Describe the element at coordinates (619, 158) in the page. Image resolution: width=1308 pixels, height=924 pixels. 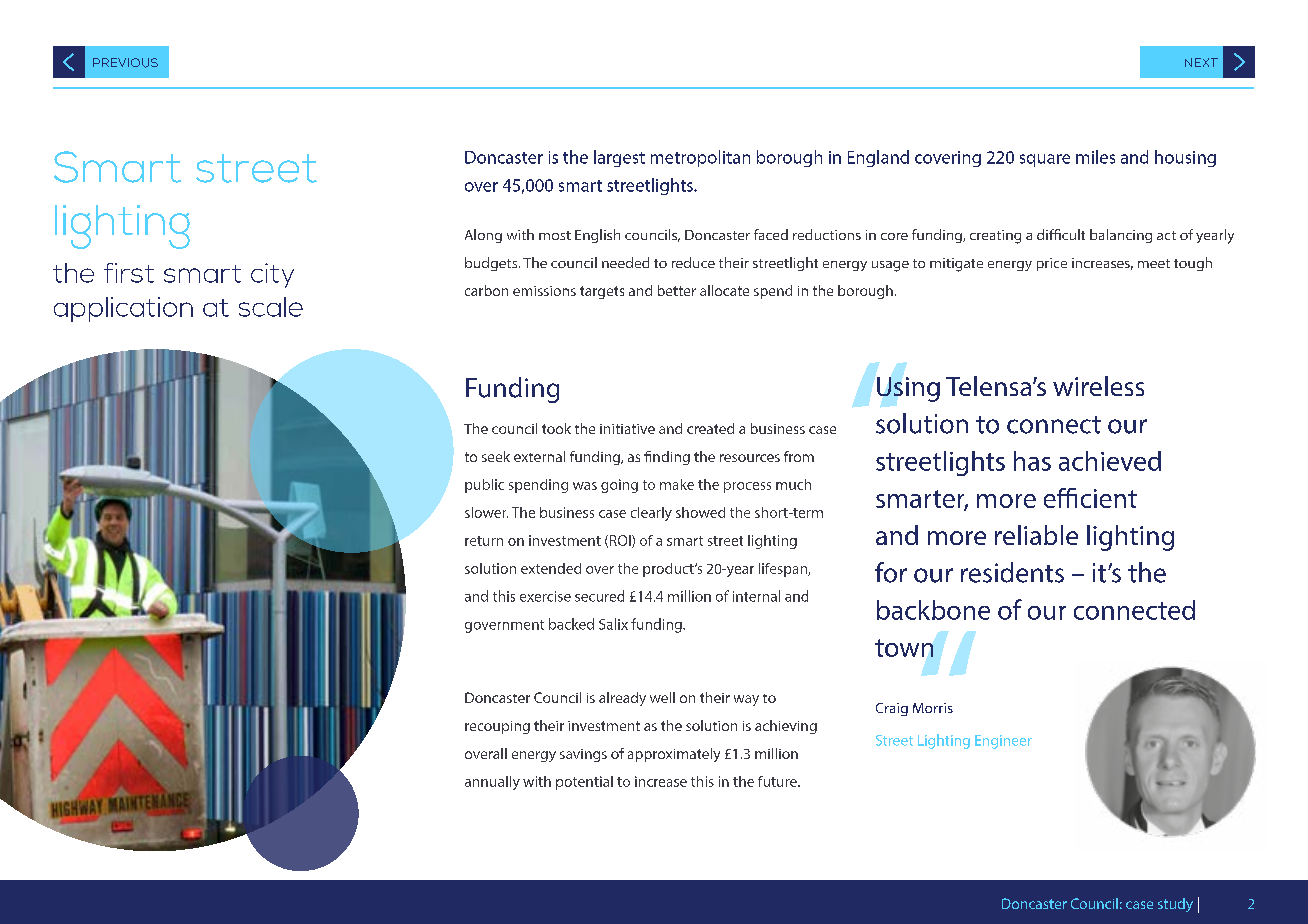
I see `largest` at that location.
